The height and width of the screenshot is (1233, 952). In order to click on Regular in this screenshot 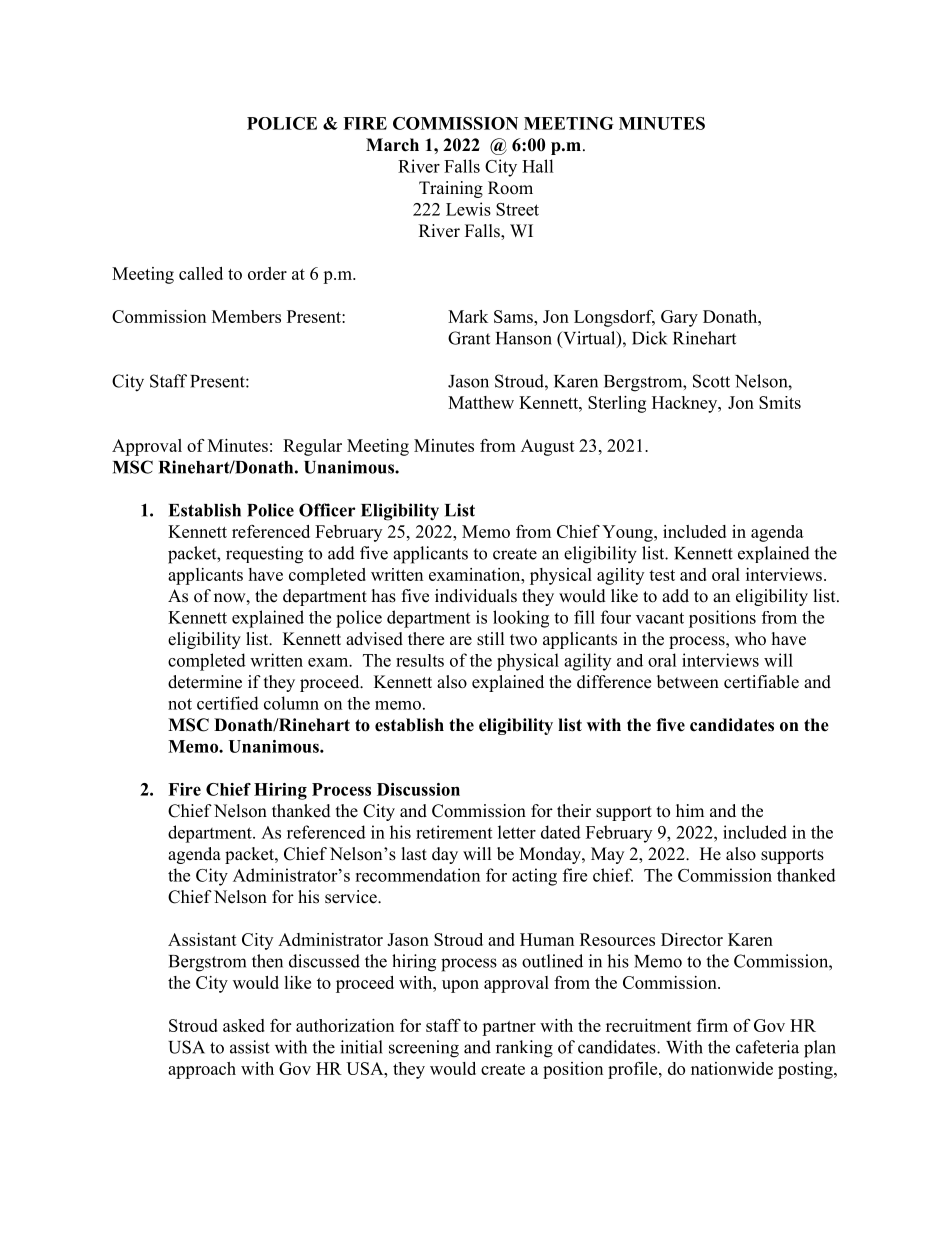, I will do `click(312, 447)`.
